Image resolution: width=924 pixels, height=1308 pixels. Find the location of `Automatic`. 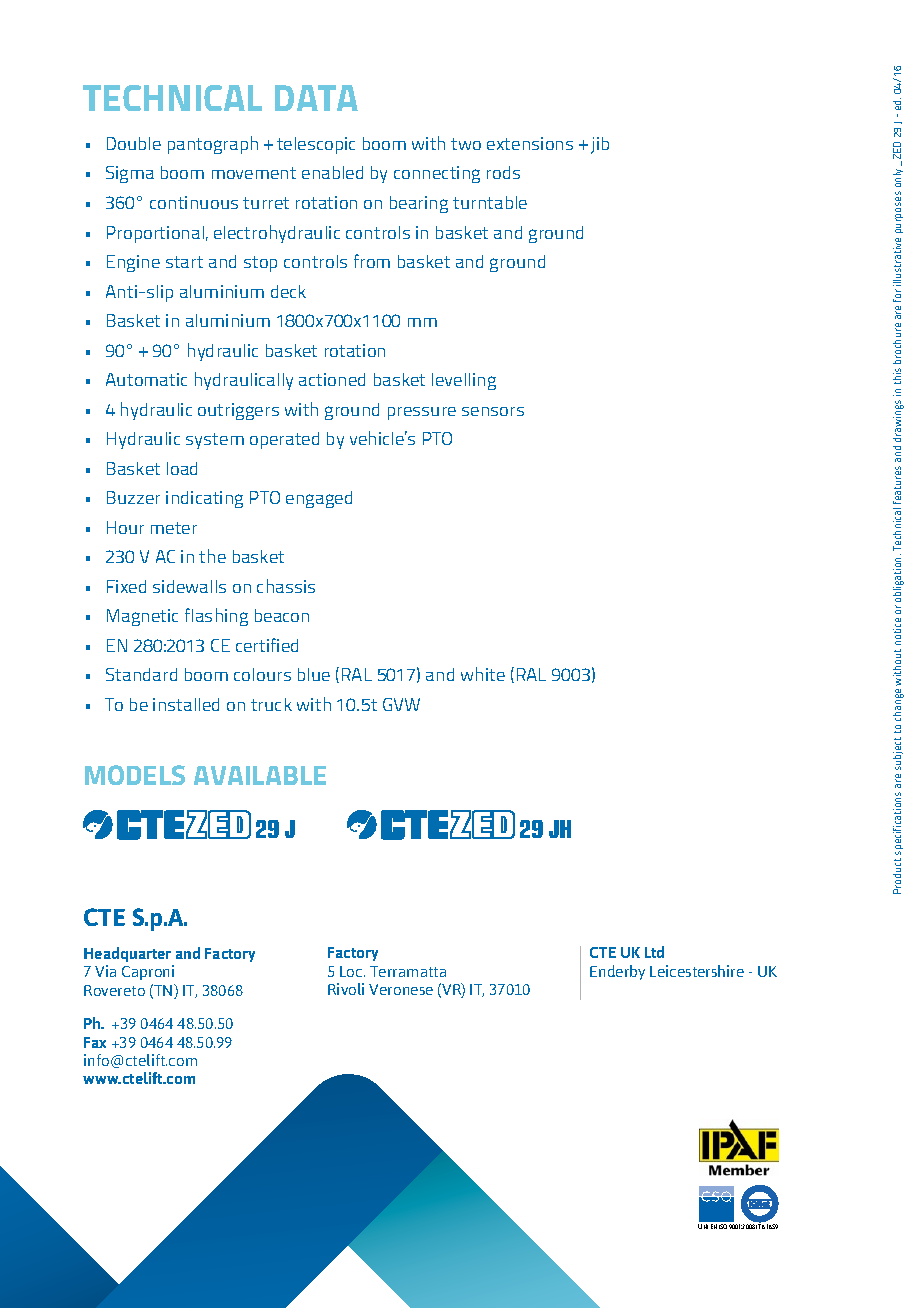

Automatic is located at coordinates (146, 379).
